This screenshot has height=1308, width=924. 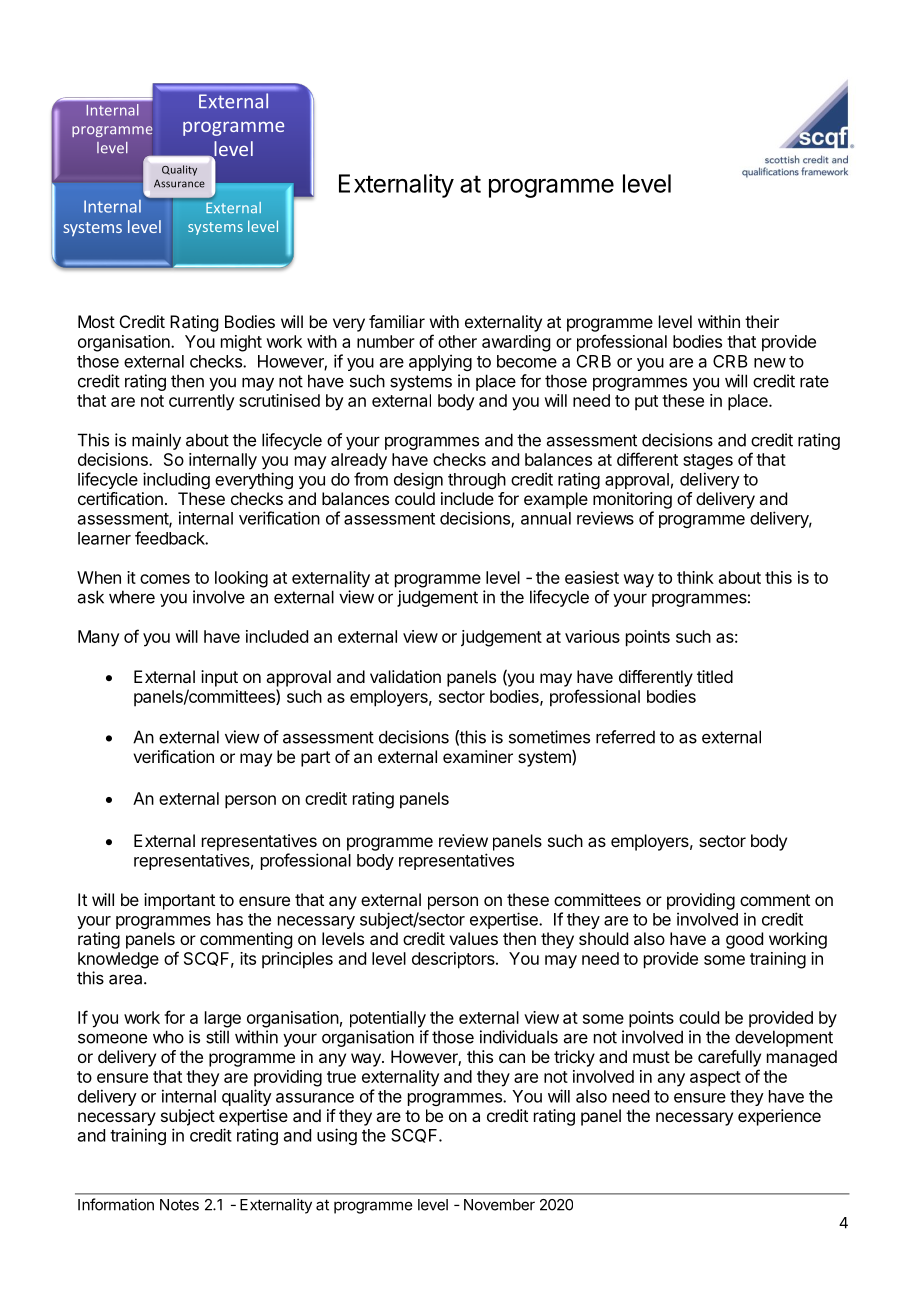 I want to click on part, so click(x=315, y=759).
